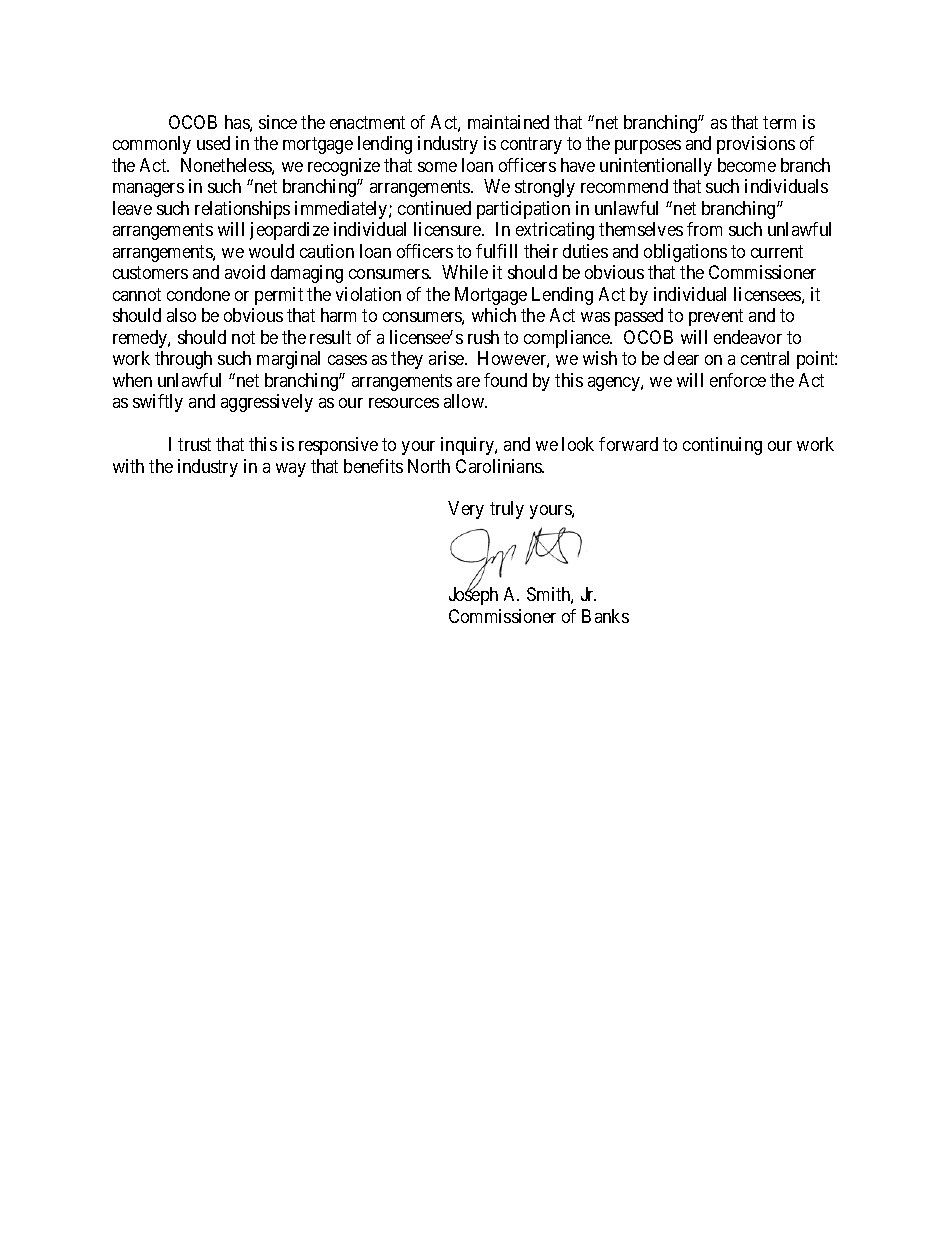 This screenshot has height=1233, width=952. What do you see at coordinates (448, 229) in the screenshot?
I see `licensure` at bounding box center [448, 229].
